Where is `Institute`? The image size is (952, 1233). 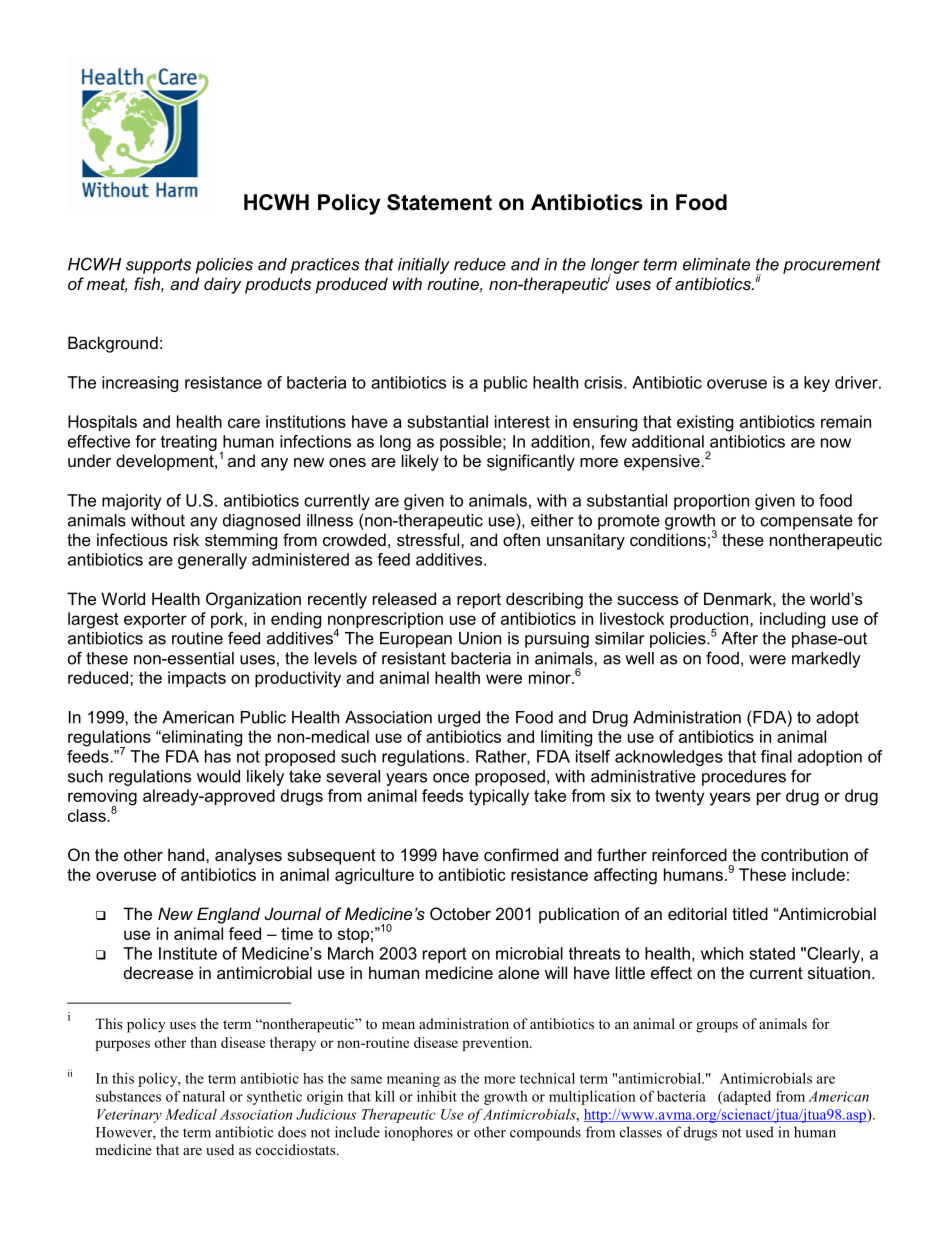
Institute is located at coordinates (188, 953).
